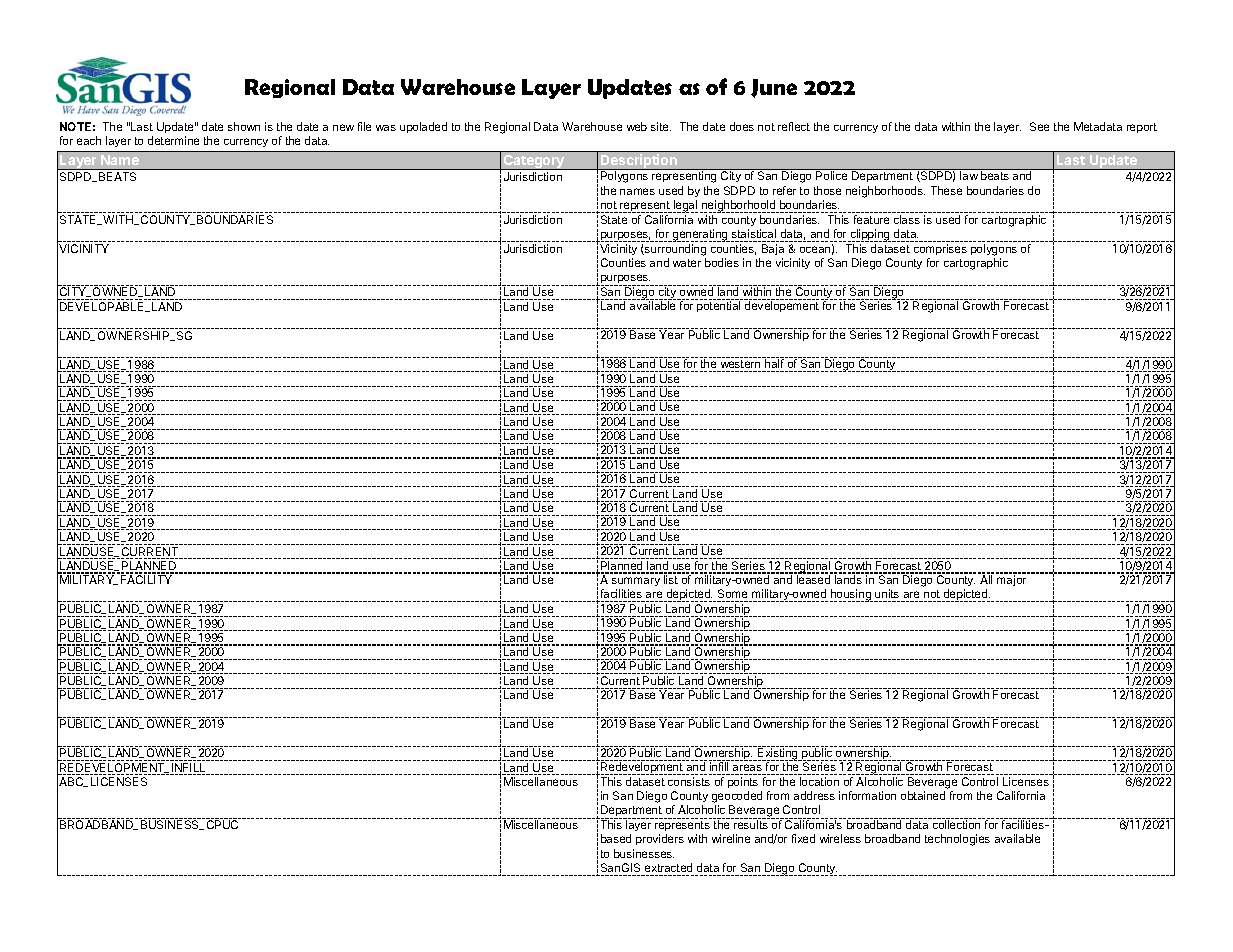 This document has width=1233, height=952. What do you see at coordinates (731, 838) in the document?
I see `wireline` at bounding box center [731, 838].
